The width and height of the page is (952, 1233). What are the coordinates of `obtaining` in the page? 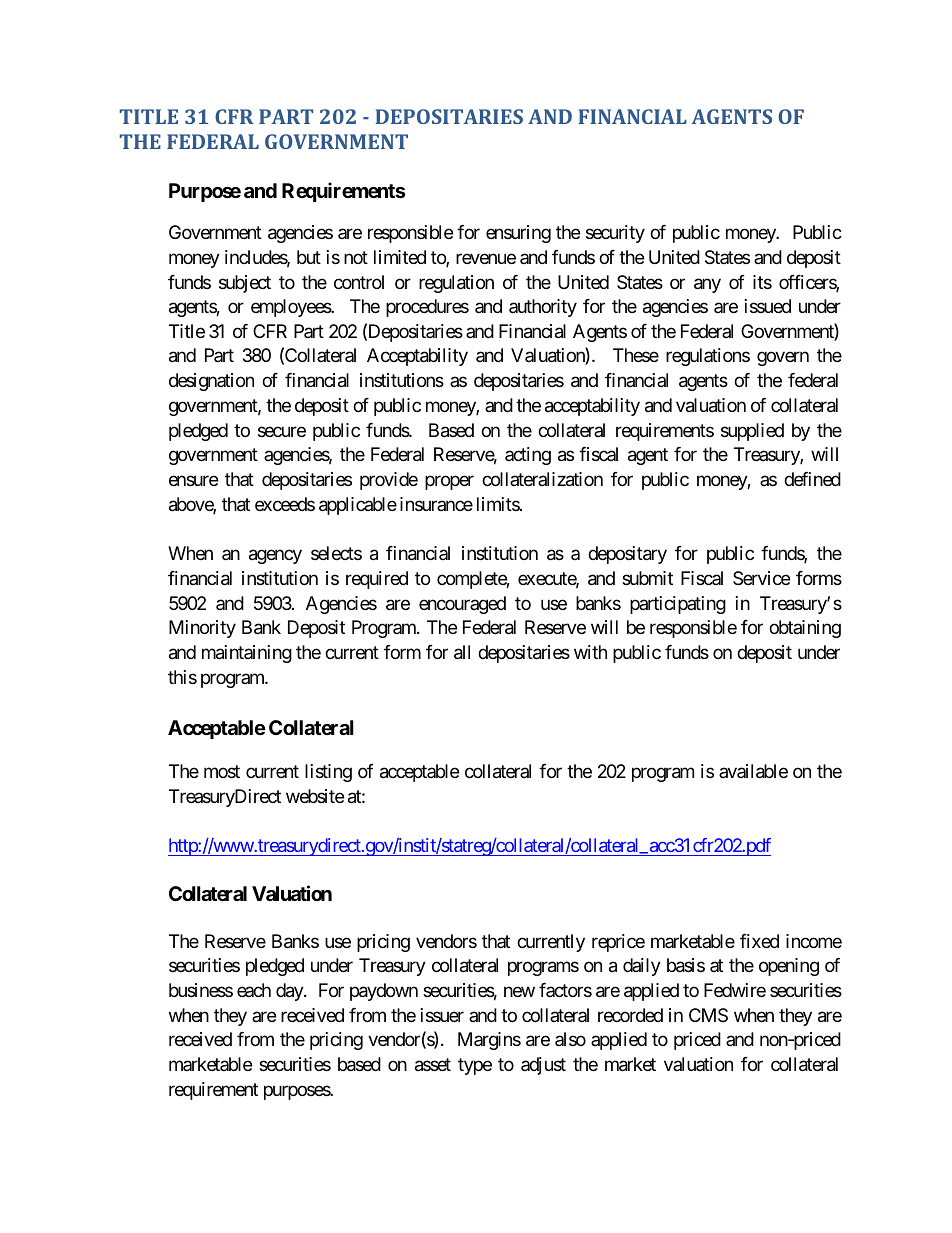 It's located at (805, 629).
